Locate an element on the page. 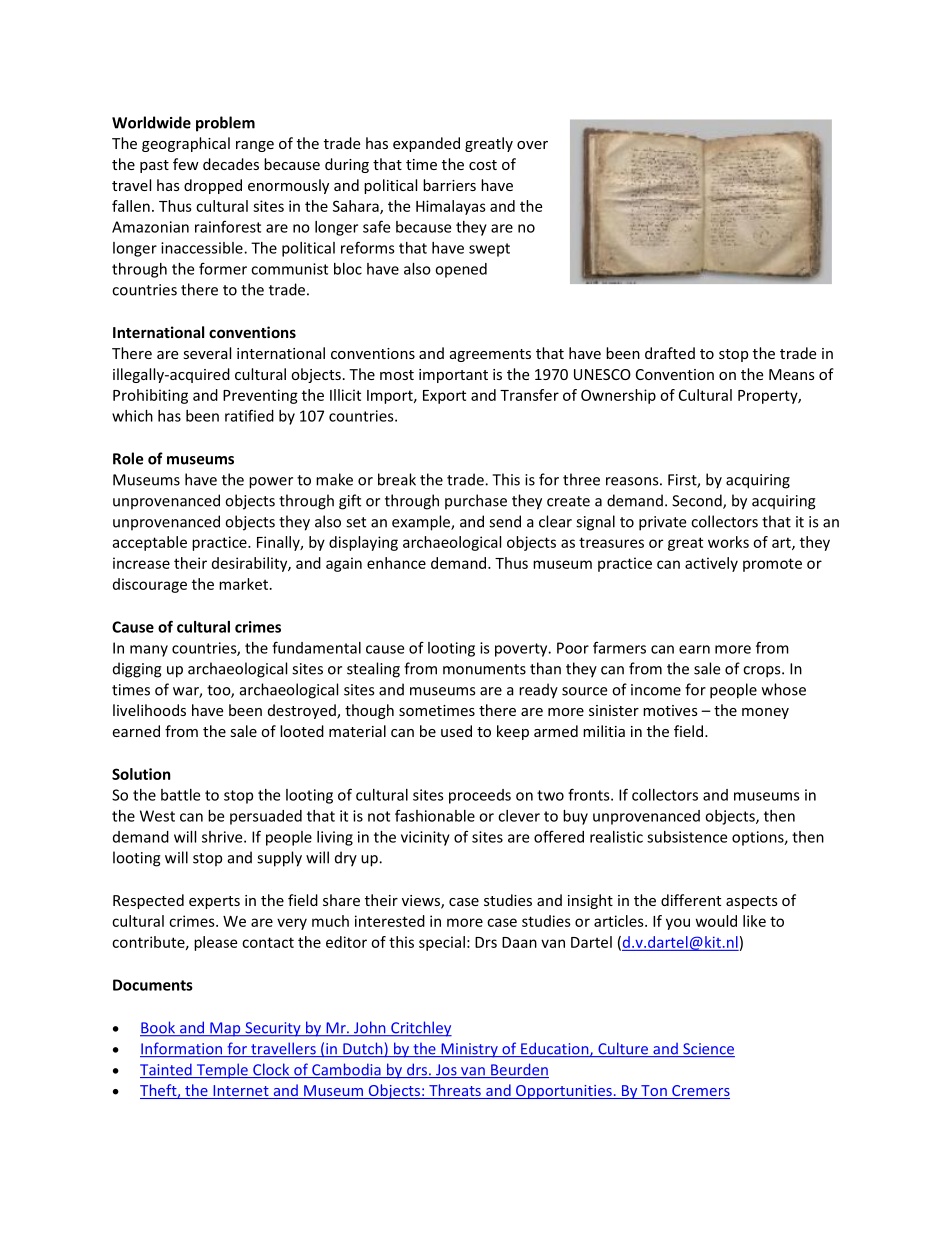 The width and height of the document is (952, 1233). vicinity is located at coordinates (425, 838).
